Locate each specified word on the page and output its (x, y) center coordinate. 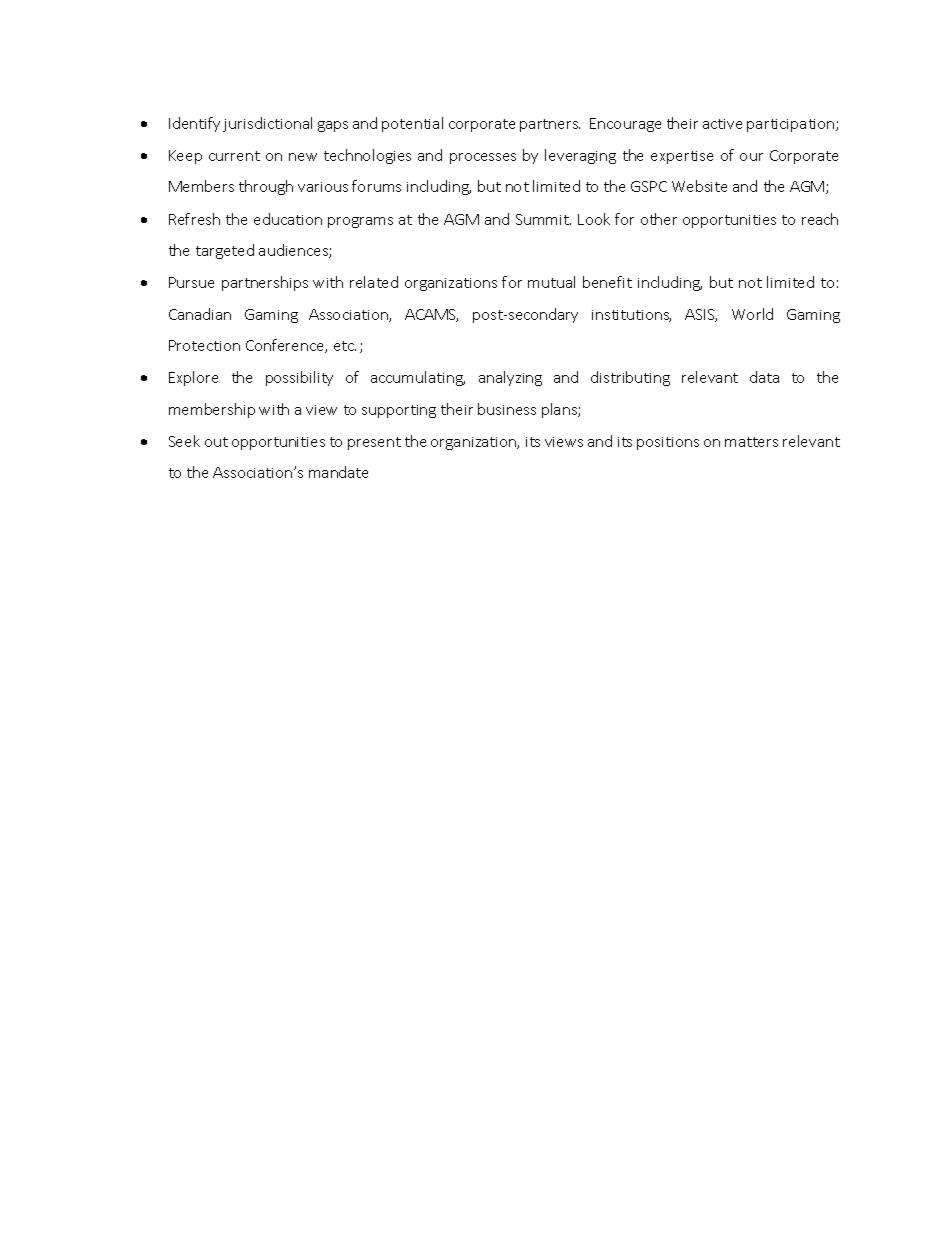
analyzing (510, 378)
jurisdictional (267, 124)
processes (483, 158)
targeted (225, 251)
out (216, 442)
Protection (204, 345)
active (722, 124)
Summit (543, 219)
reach (820, 219)
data (764, 377)
